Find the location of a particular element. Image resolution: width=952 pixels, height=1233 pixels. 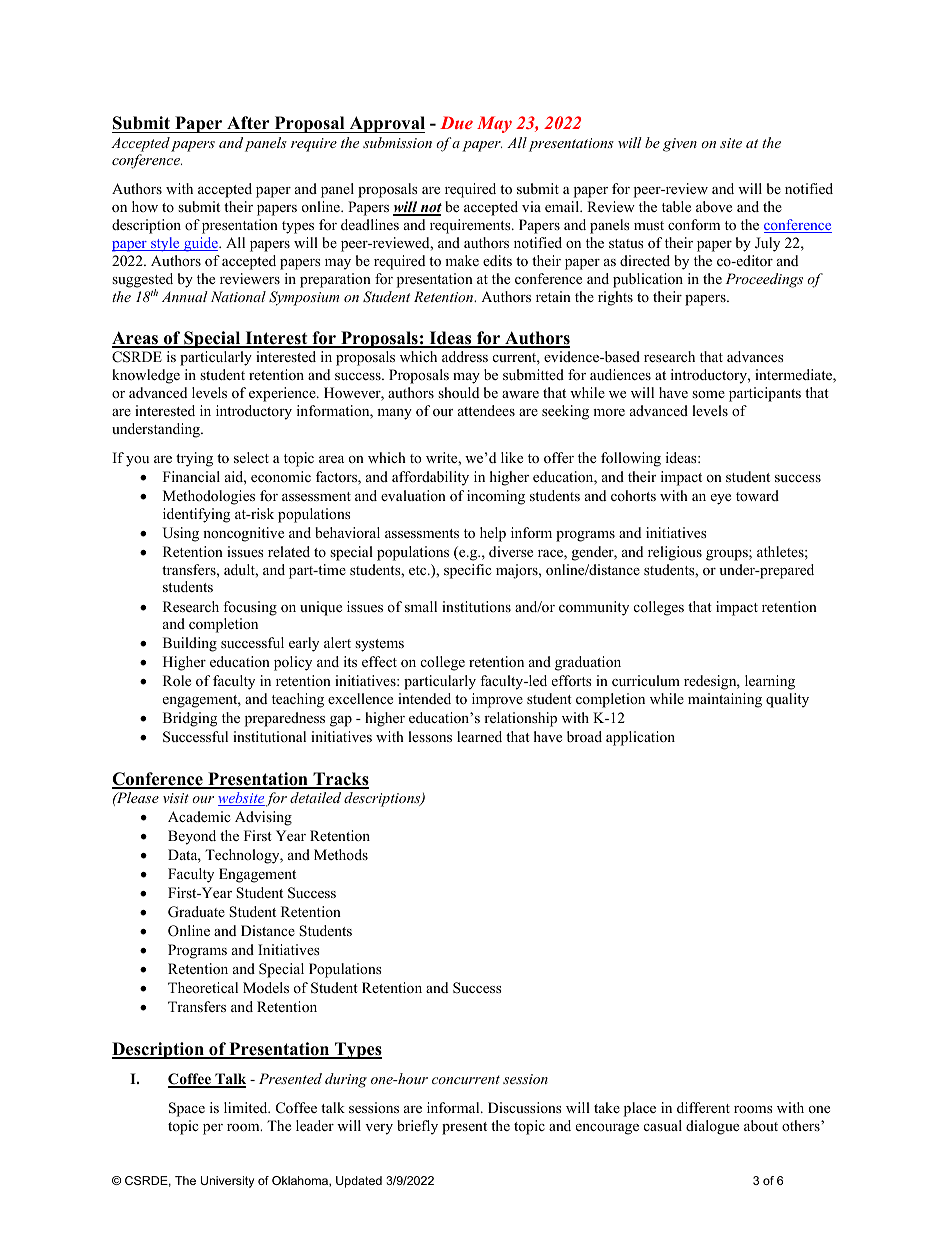

Methodologies is located at coordinates (209, 497).
